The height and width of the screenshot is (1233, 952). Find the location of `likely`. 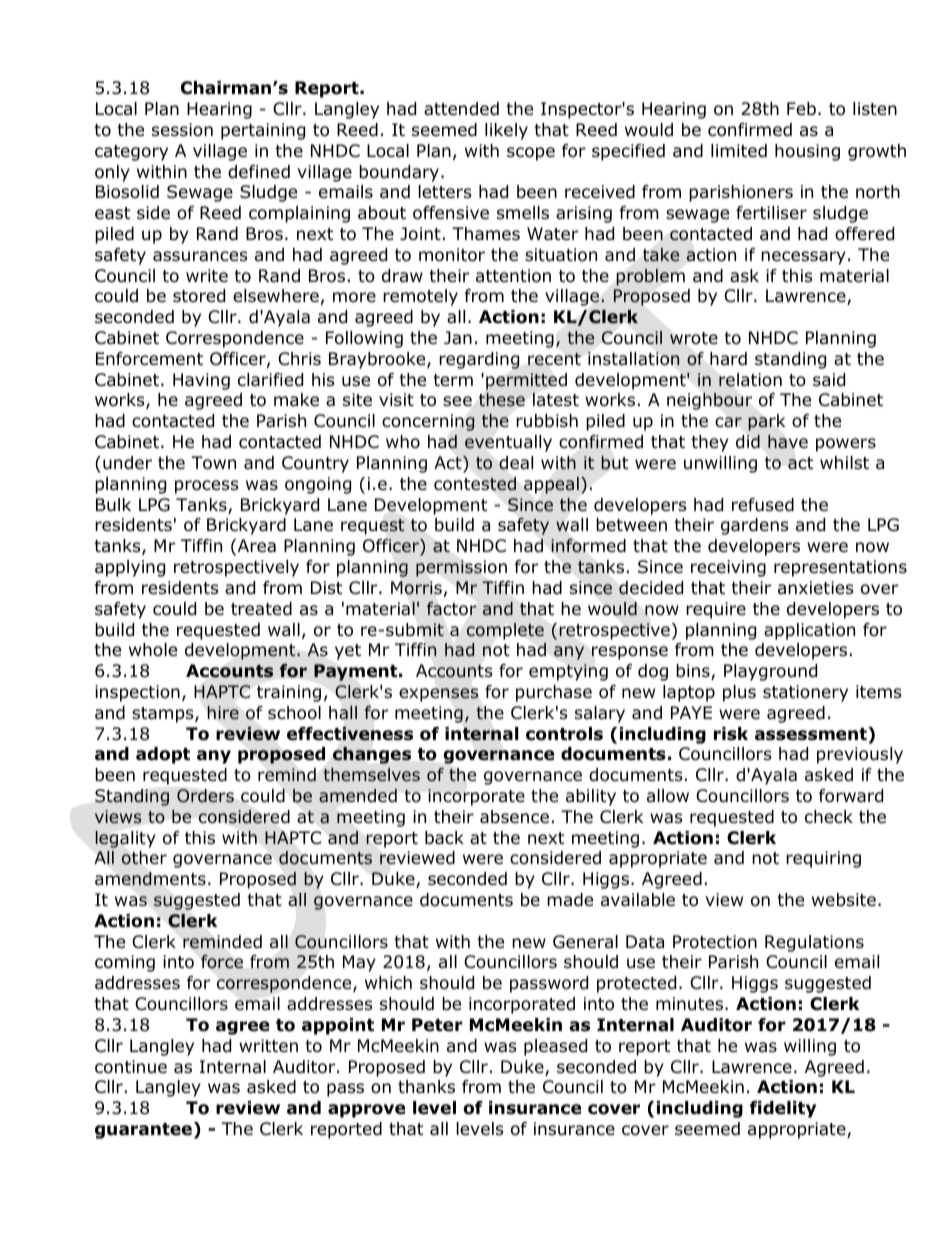

likely is located at coordinates (506, 131).
